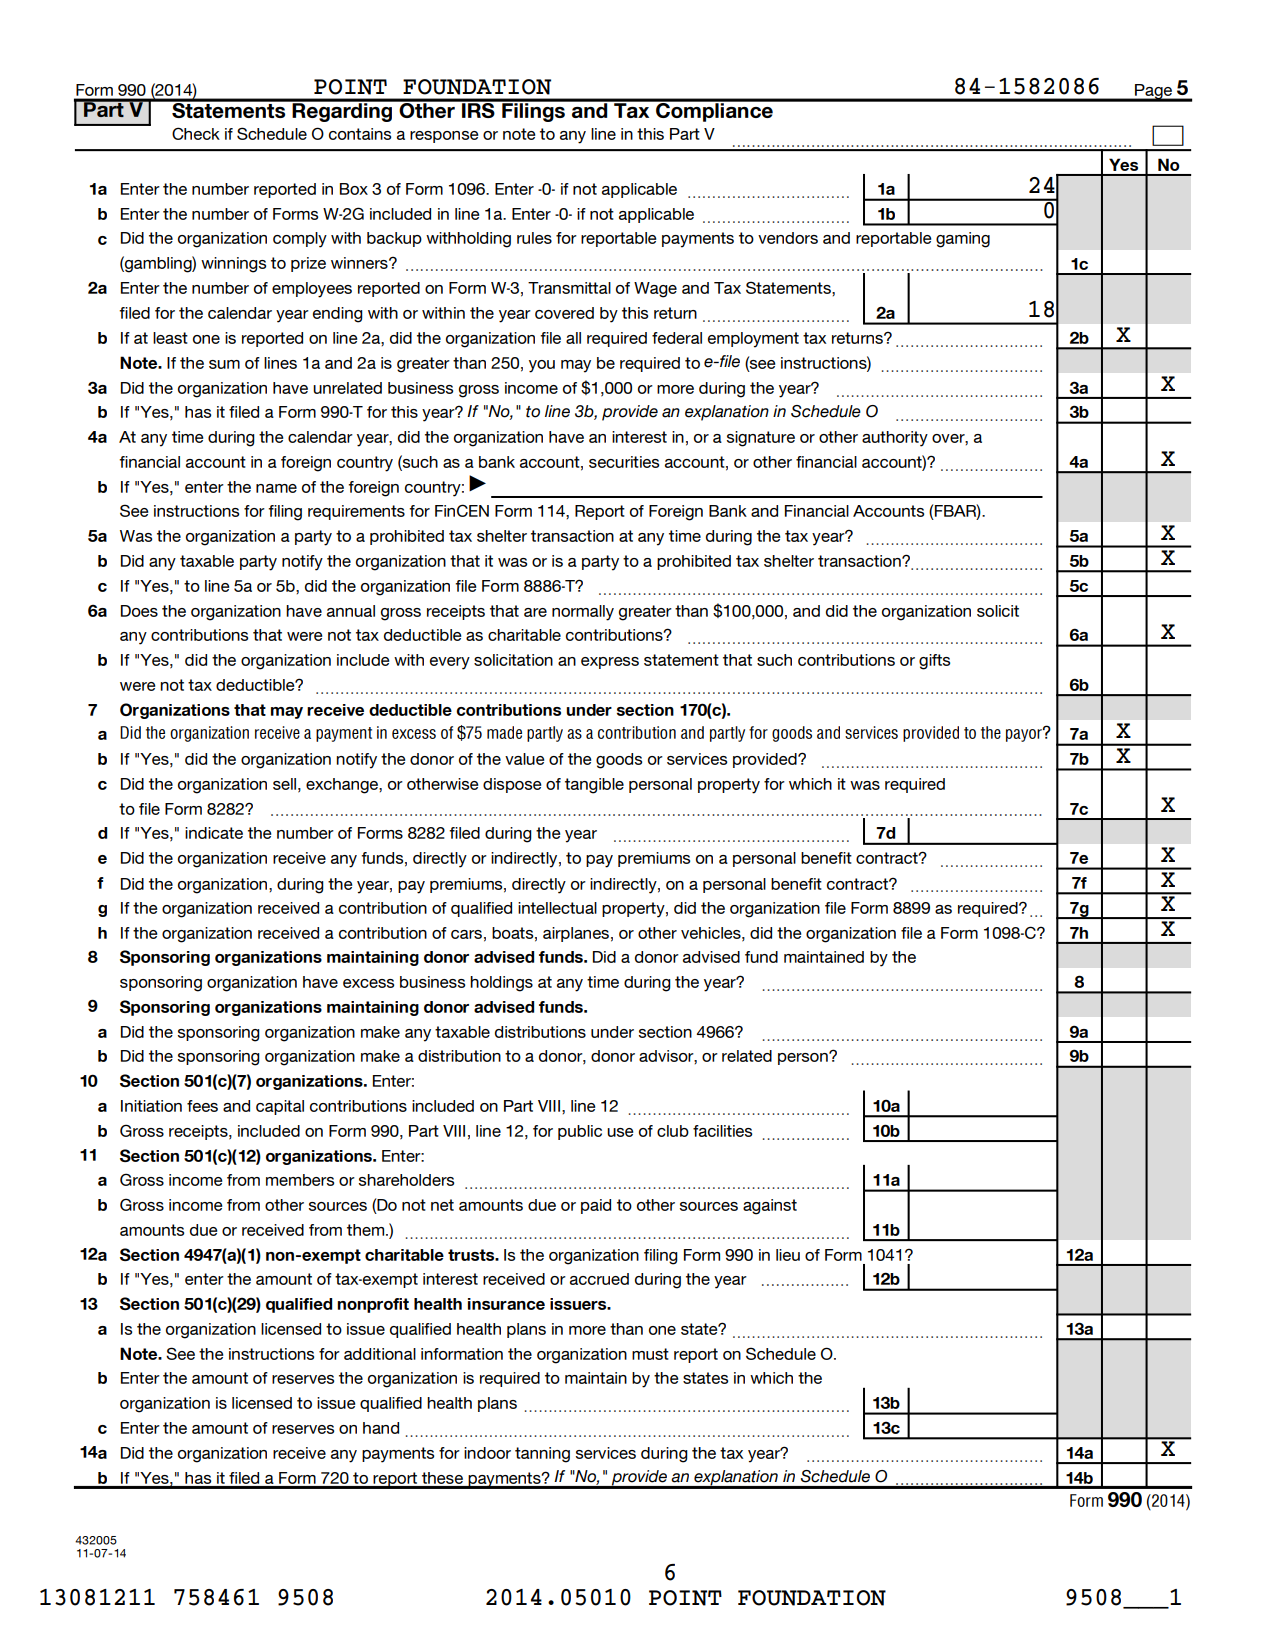 The height and width of the document is (1635, 1264). What do you see at coordinates (524, 759) in the document?
I see `value` at bounding box center [524, 759].
